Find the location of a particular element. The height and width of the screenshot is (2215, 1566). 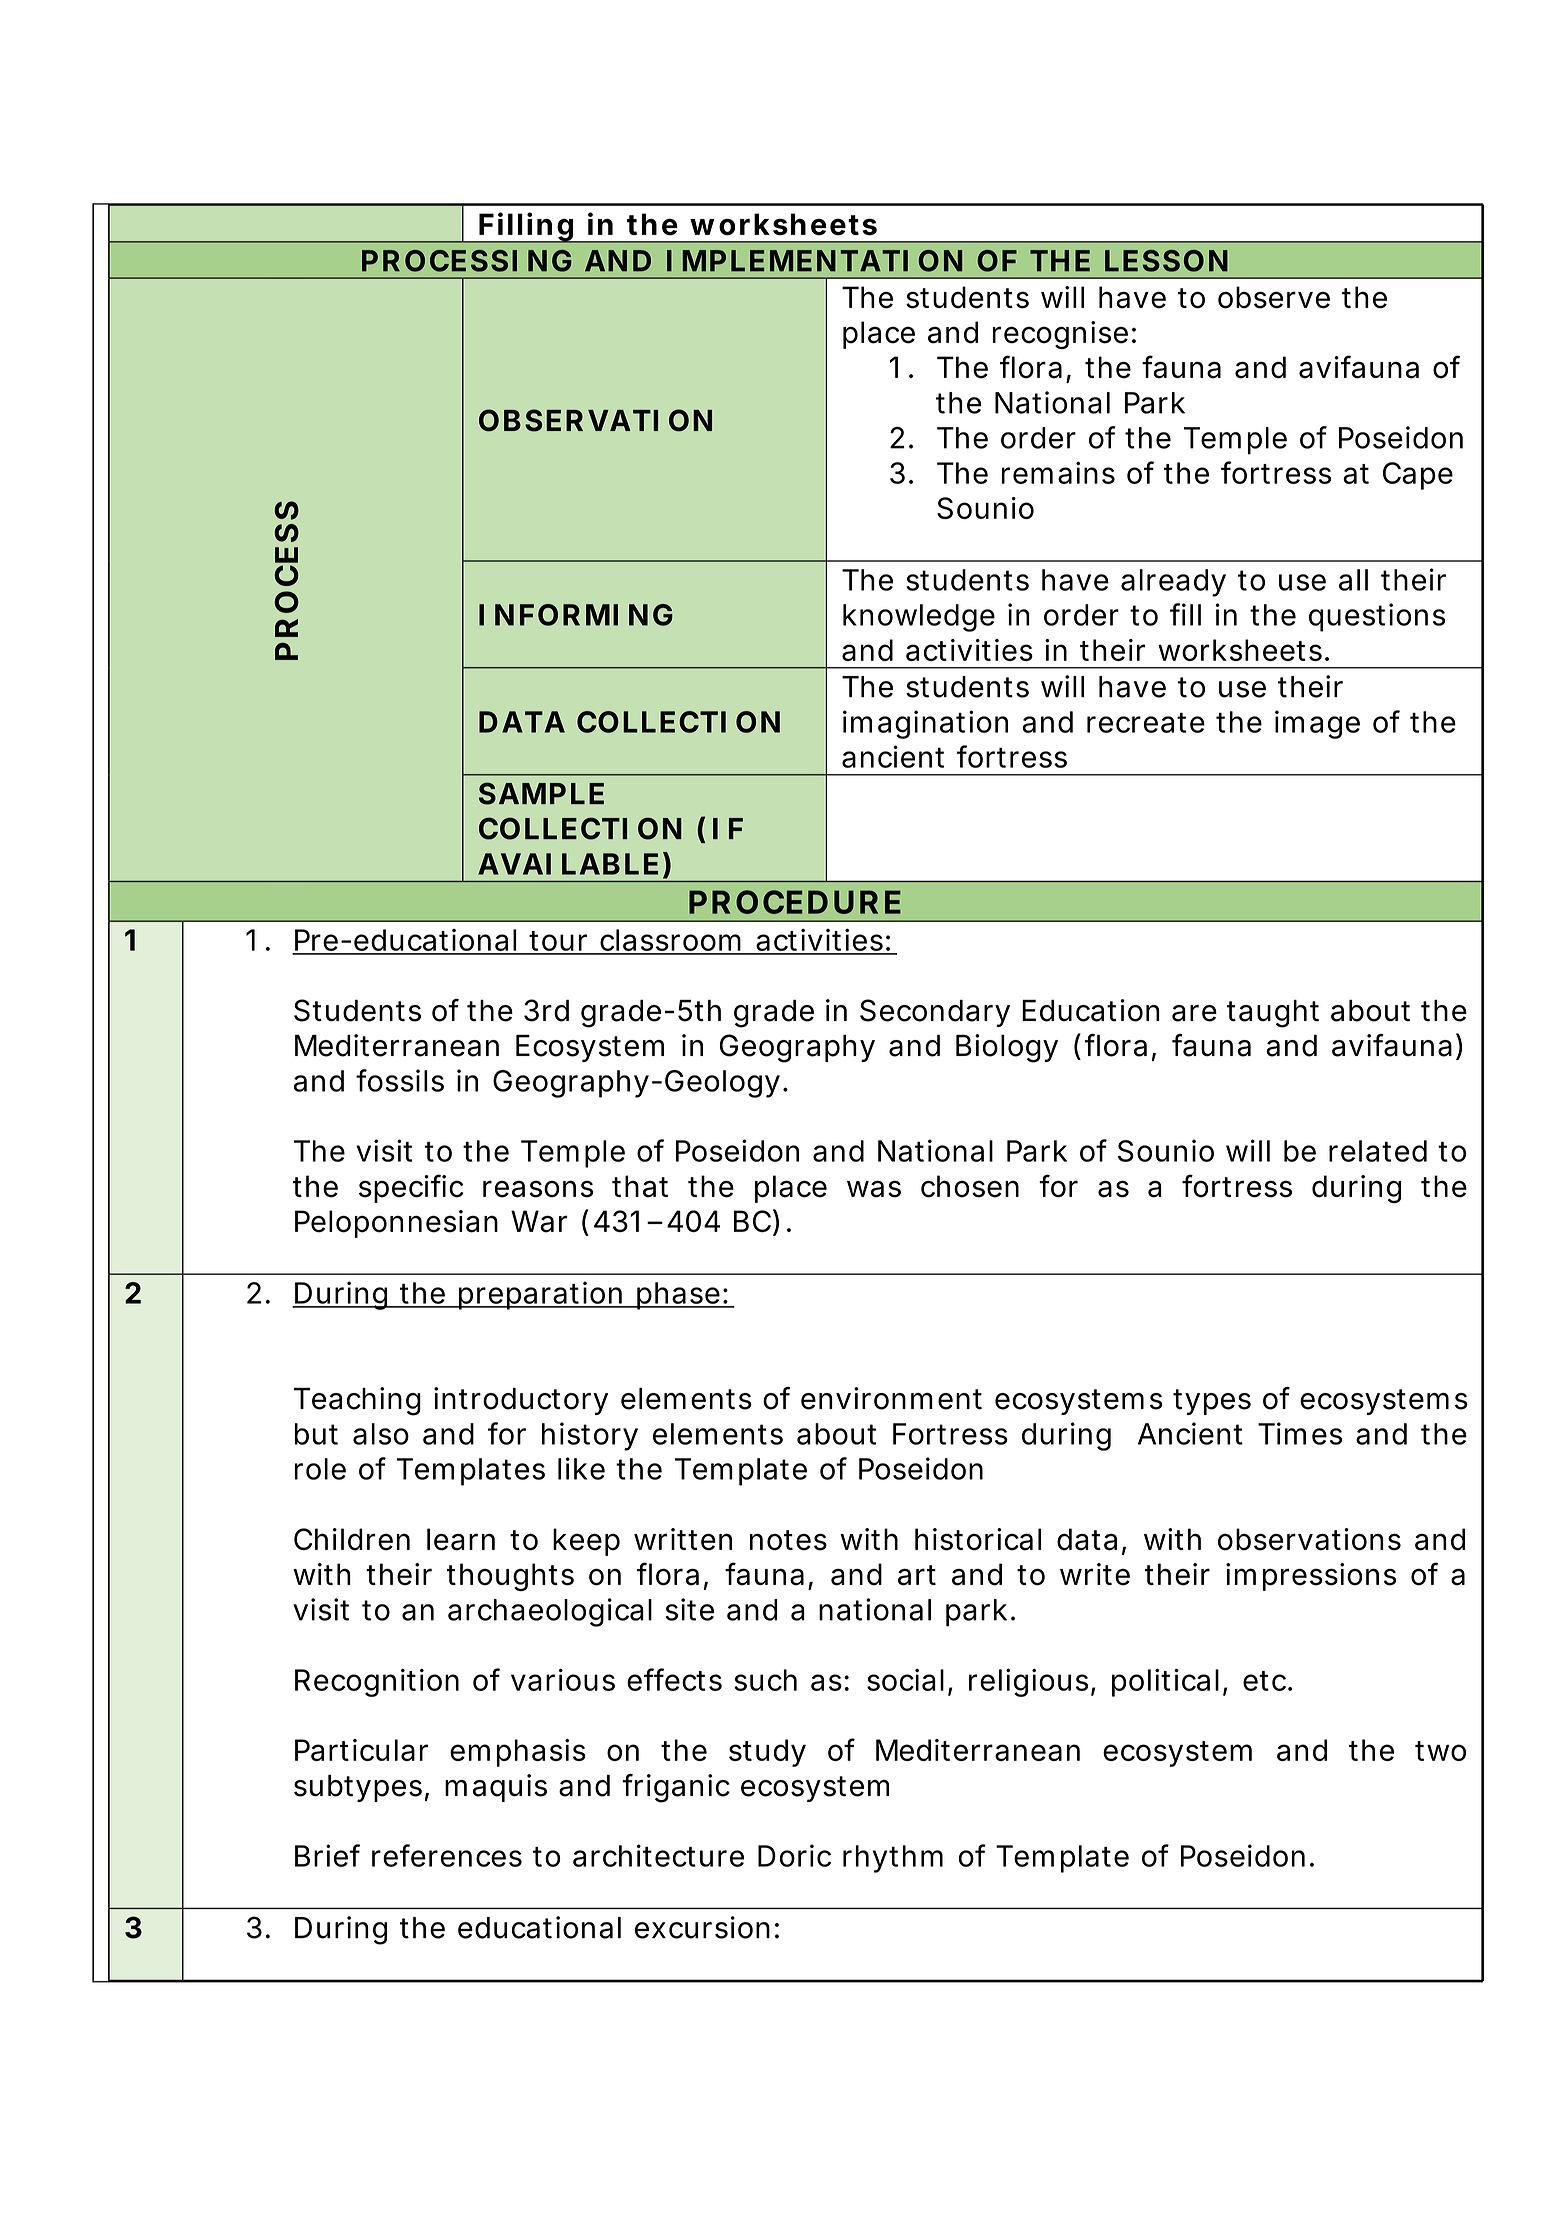

maquis is located at coordinates (496, 1788).
